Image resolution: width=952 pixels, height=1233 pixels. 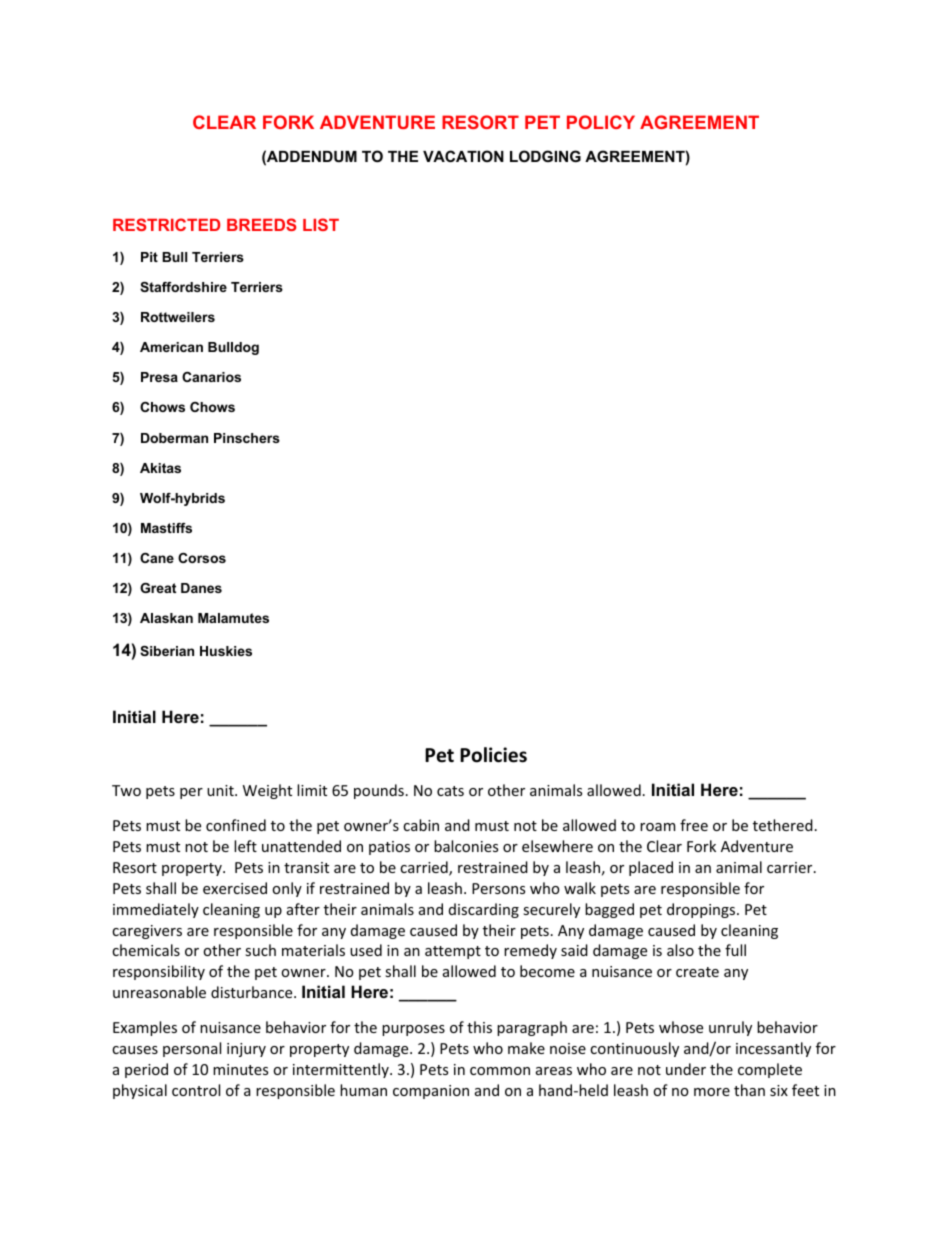 What do you see at coordinates (192, 1049) in the screenshot?
I see `personal` at bounding box center [192, 1049].
